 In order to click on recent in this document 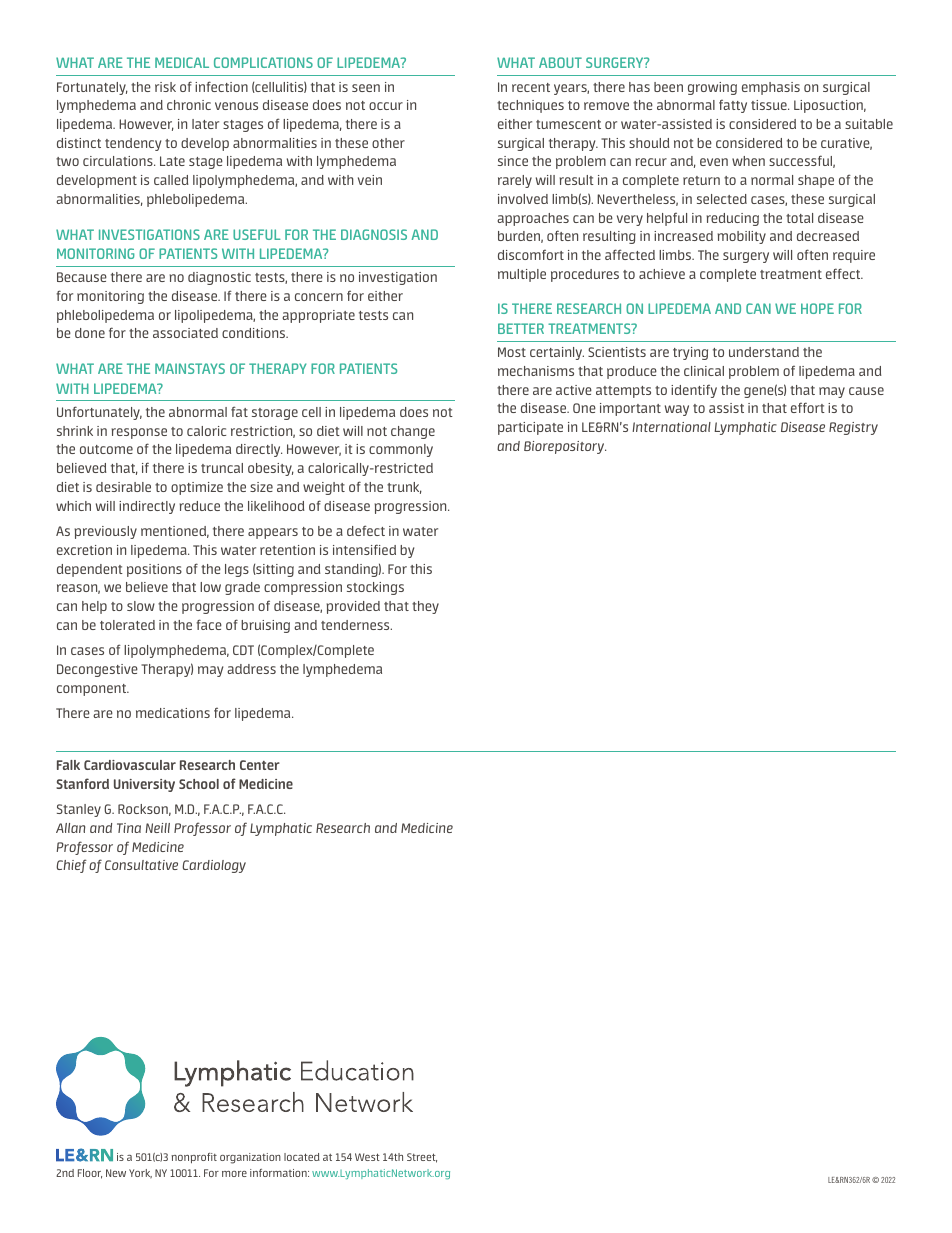, I will do `click(531, 87)`.
